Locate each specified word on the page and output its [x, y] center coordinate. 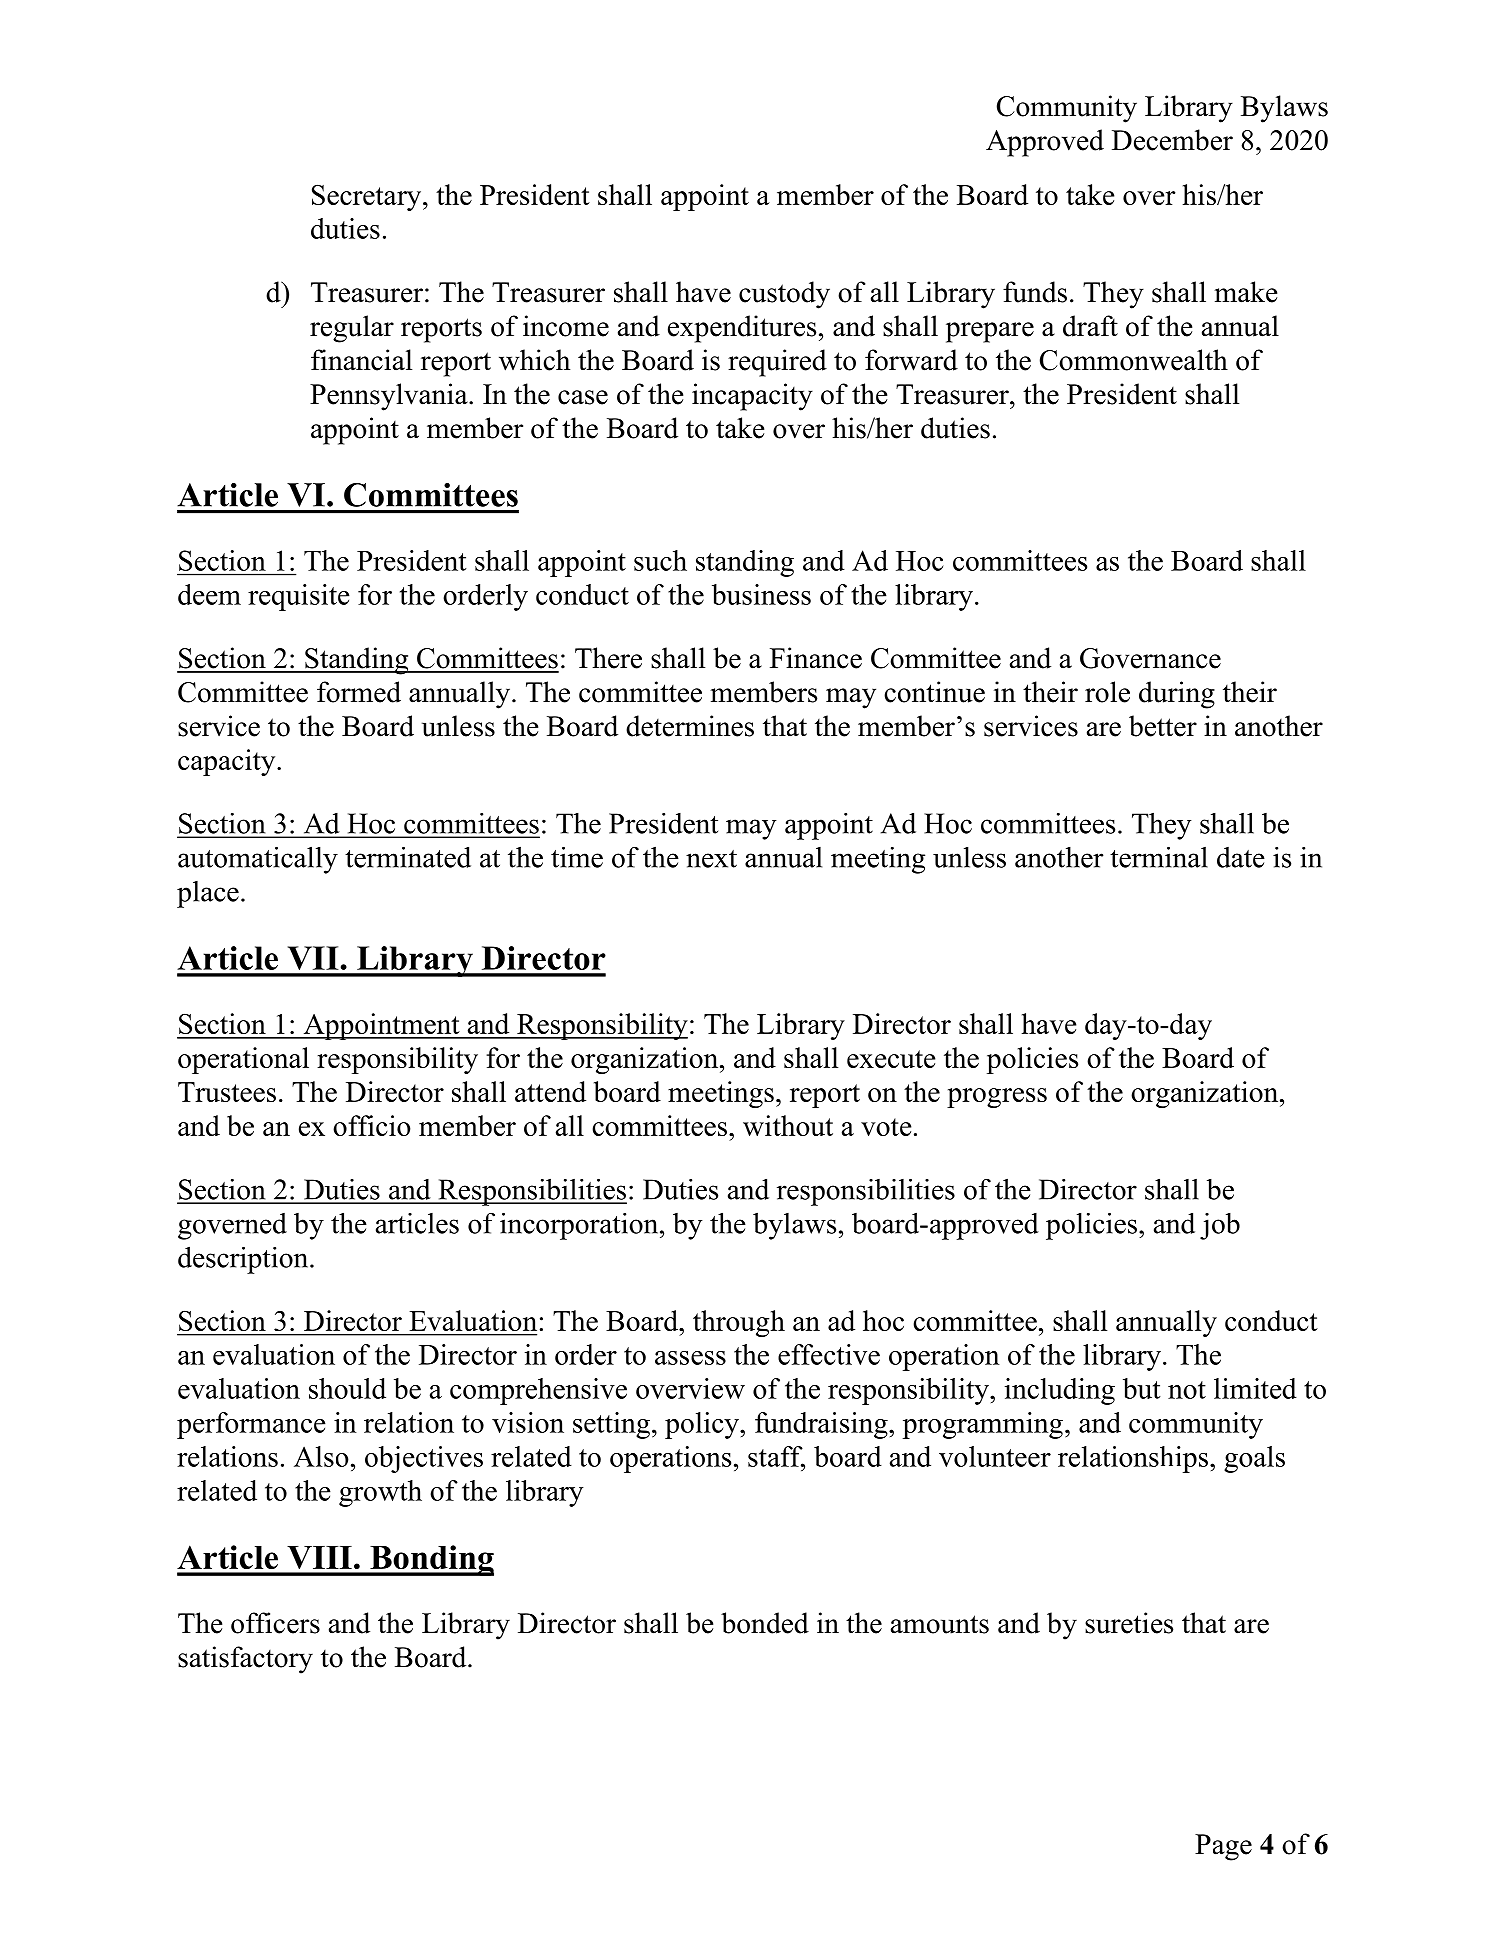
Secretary [368, 197]
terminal [1159, 857]
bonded [765, 1623]
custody [784, 295]
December [1172, 140]
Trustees [227, 1092]
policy [703, 1425]
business [761, 594]
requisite [299, 597]
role [1107, 692]
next [711, 859]
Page [1223, 1847]
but [1142, 1388]
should [347, 1388]
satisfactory [245, 1660]
